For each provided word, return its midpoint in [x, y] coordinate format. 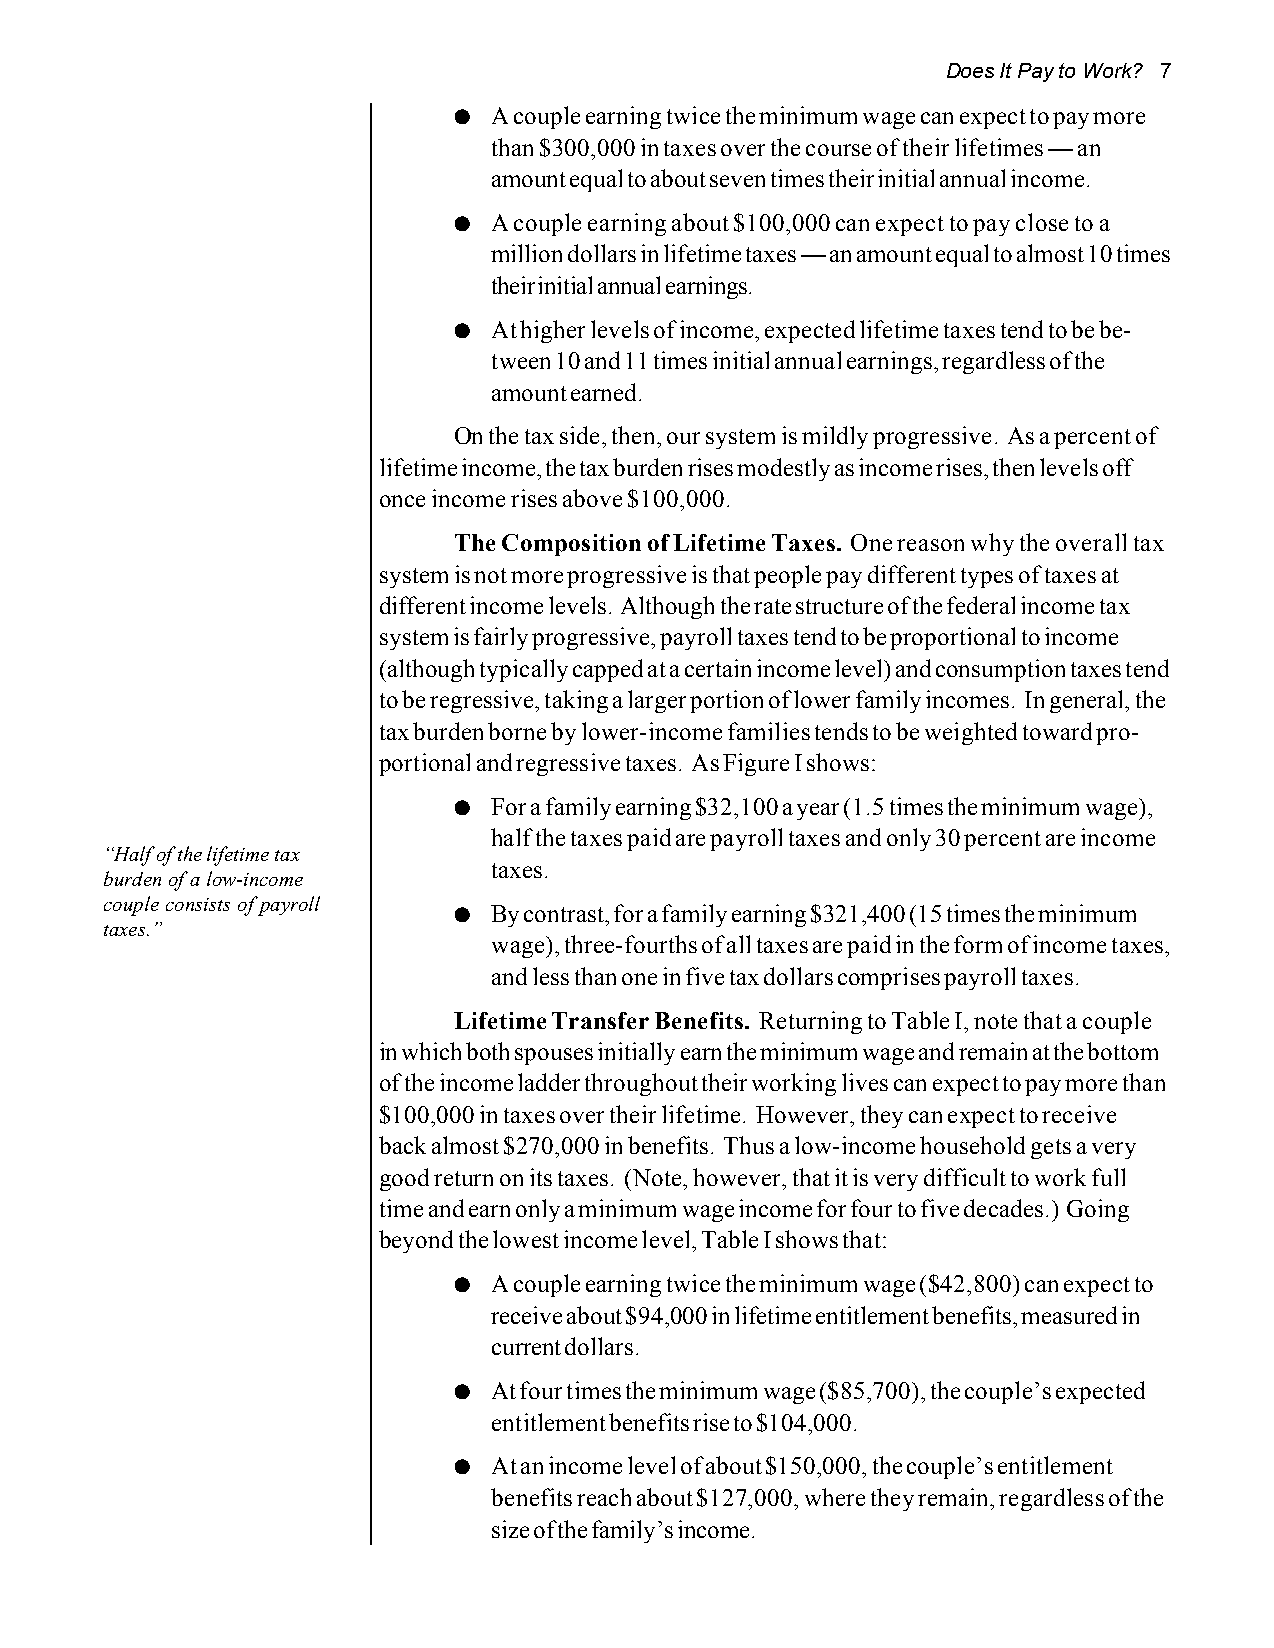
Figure [756, 764]
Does [970, 70]
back [402, 1145]
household [972, 1145]
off [1118, 467]
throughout [641, 1084]
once [402, 501]
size [510, 1529]
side [581, 435]
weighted [971, 733]
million [526, 253]
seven [737, 181]
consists [198, 904]
